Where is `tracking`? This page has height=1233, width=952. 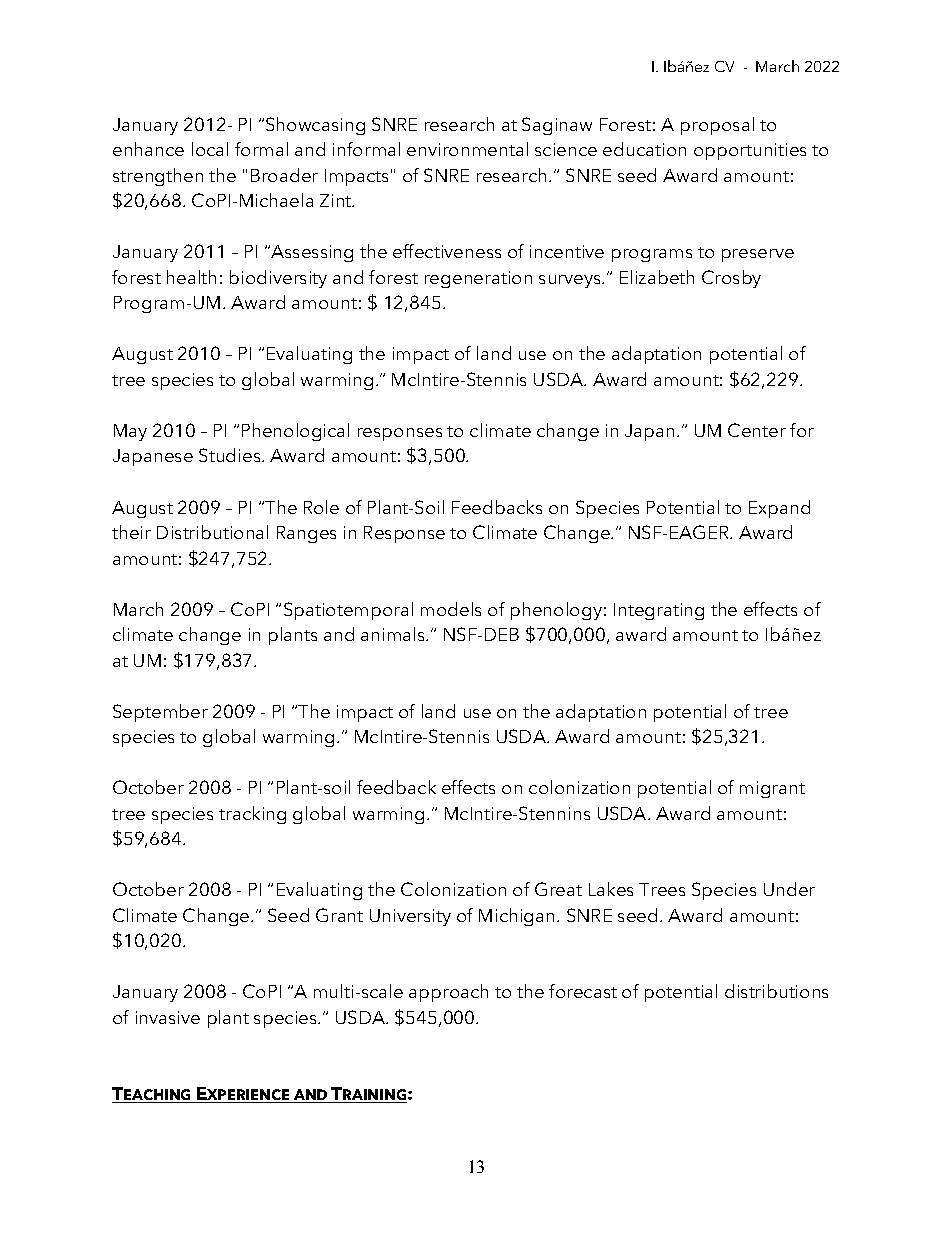
tracking is located at coordinates (252, 815).
